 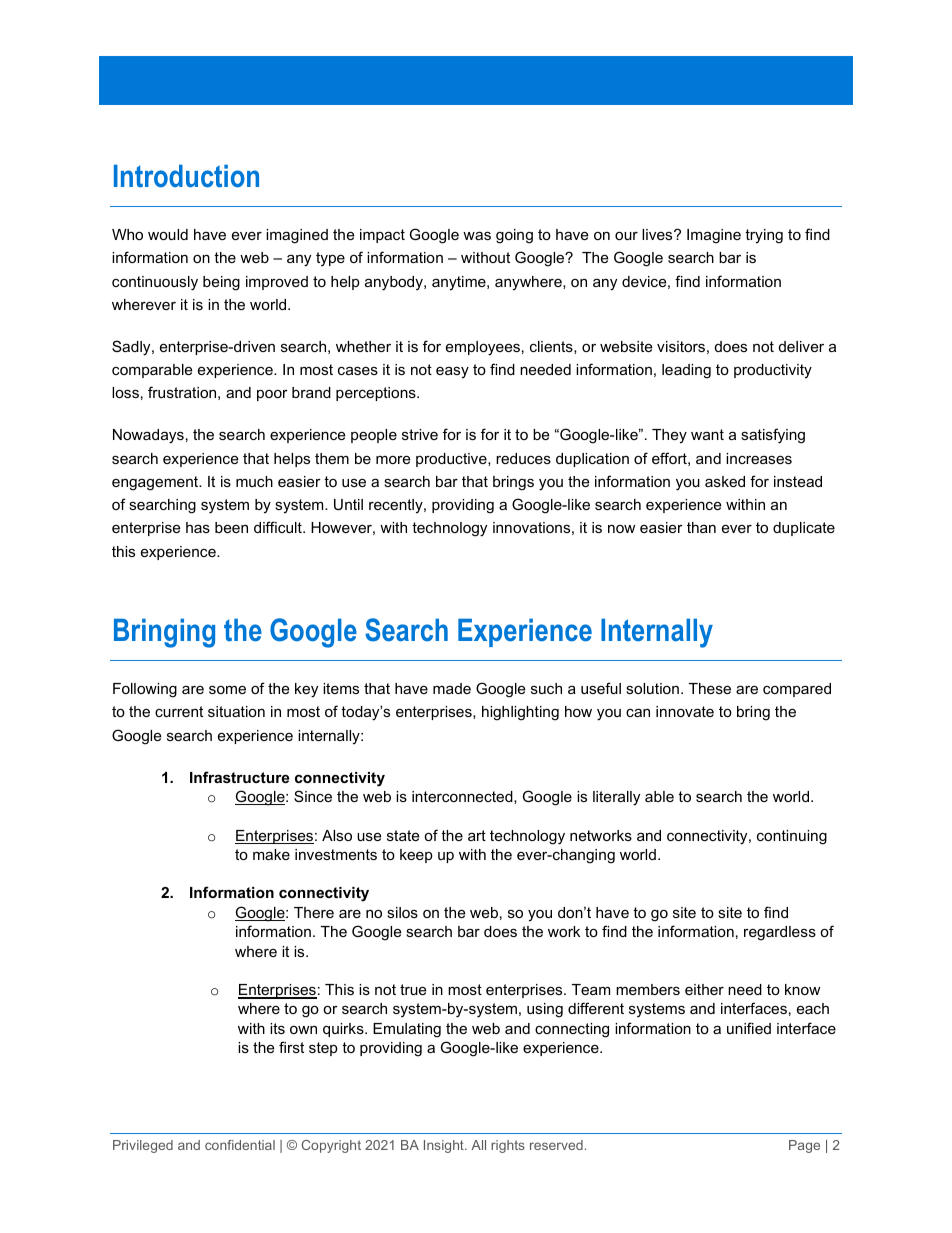 What do you see at coordinates (477, 235) in the document?
I see `was` at bounding box center [477, 235].
